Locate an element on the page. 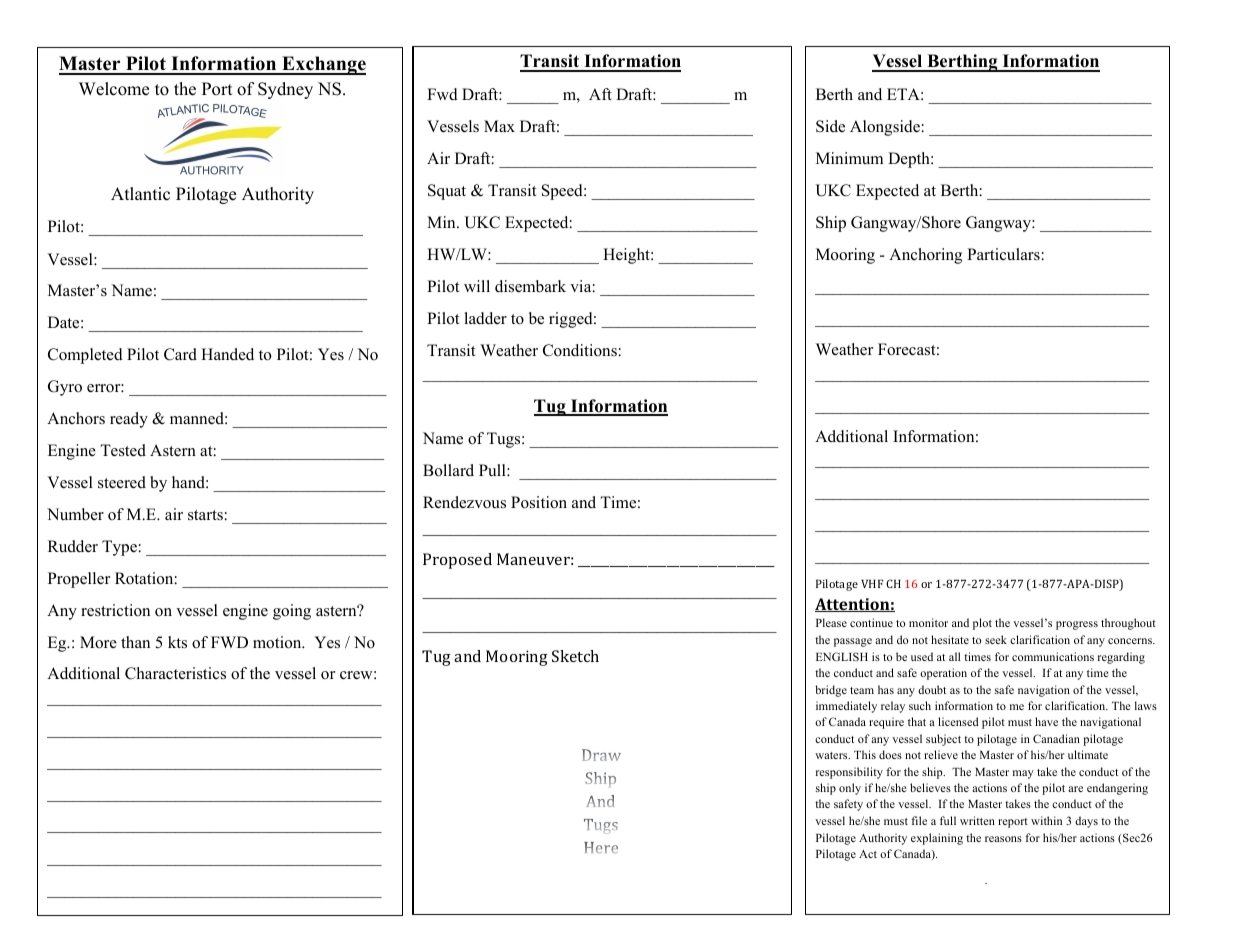  disembark is located at coordinates (530, 286).
